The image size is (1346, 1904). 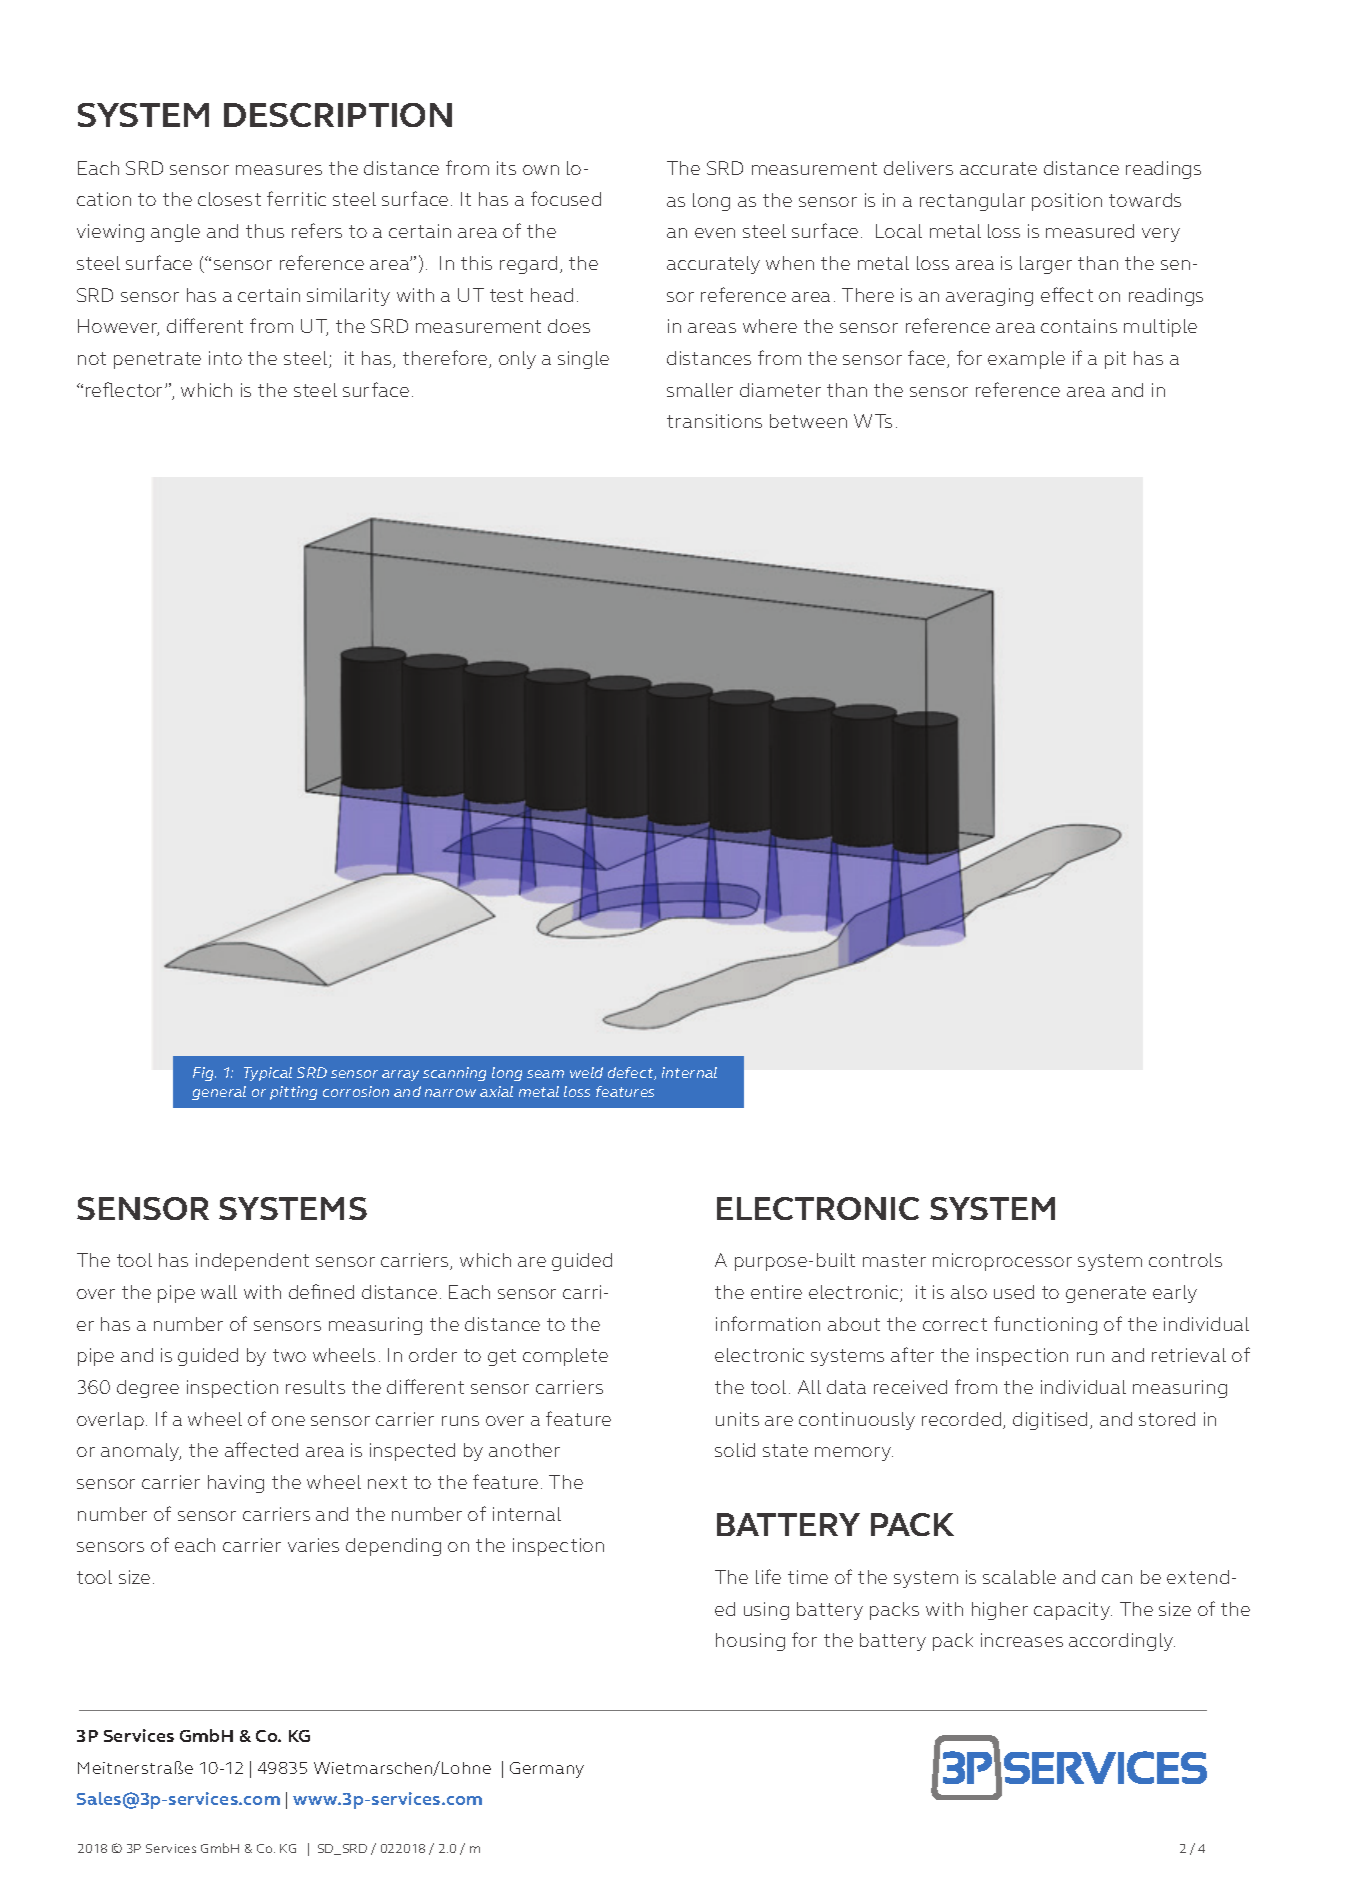 I want to click on example, so click(x=1026, y=360).
